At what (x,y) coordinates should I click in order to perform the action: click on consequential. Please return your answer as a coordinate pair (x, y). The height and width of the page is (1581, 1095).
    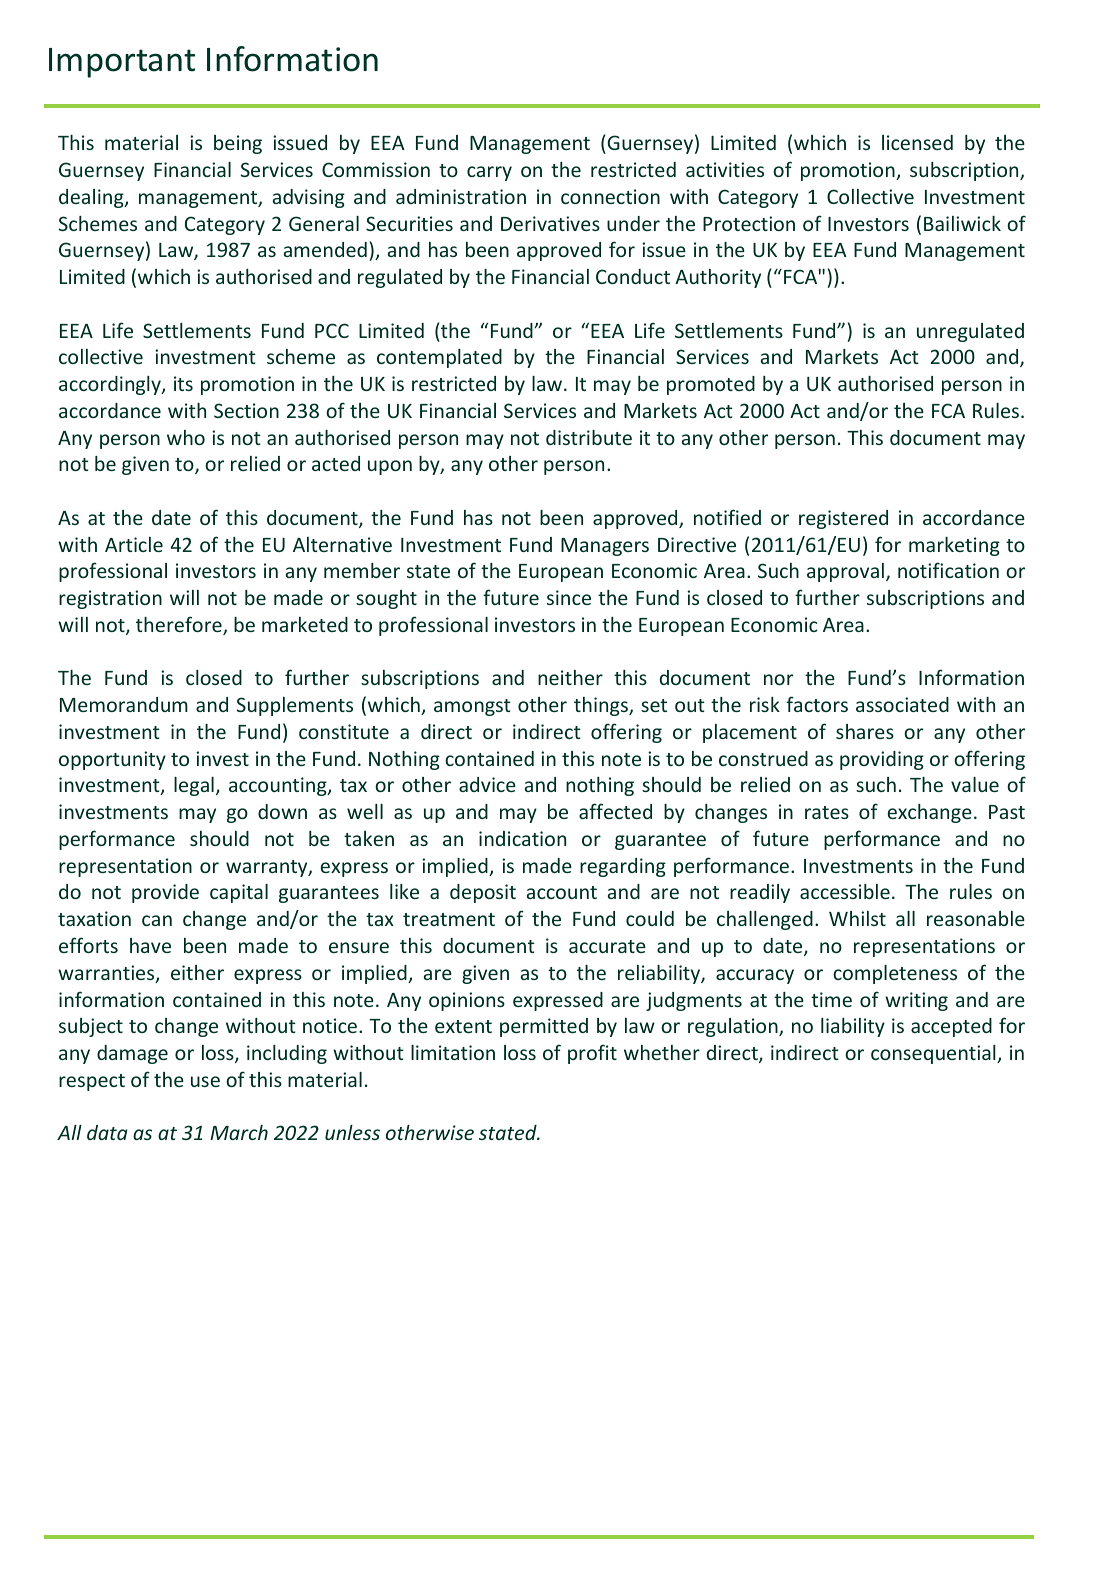
    Looking at the image, I should click on (934, 1054).
